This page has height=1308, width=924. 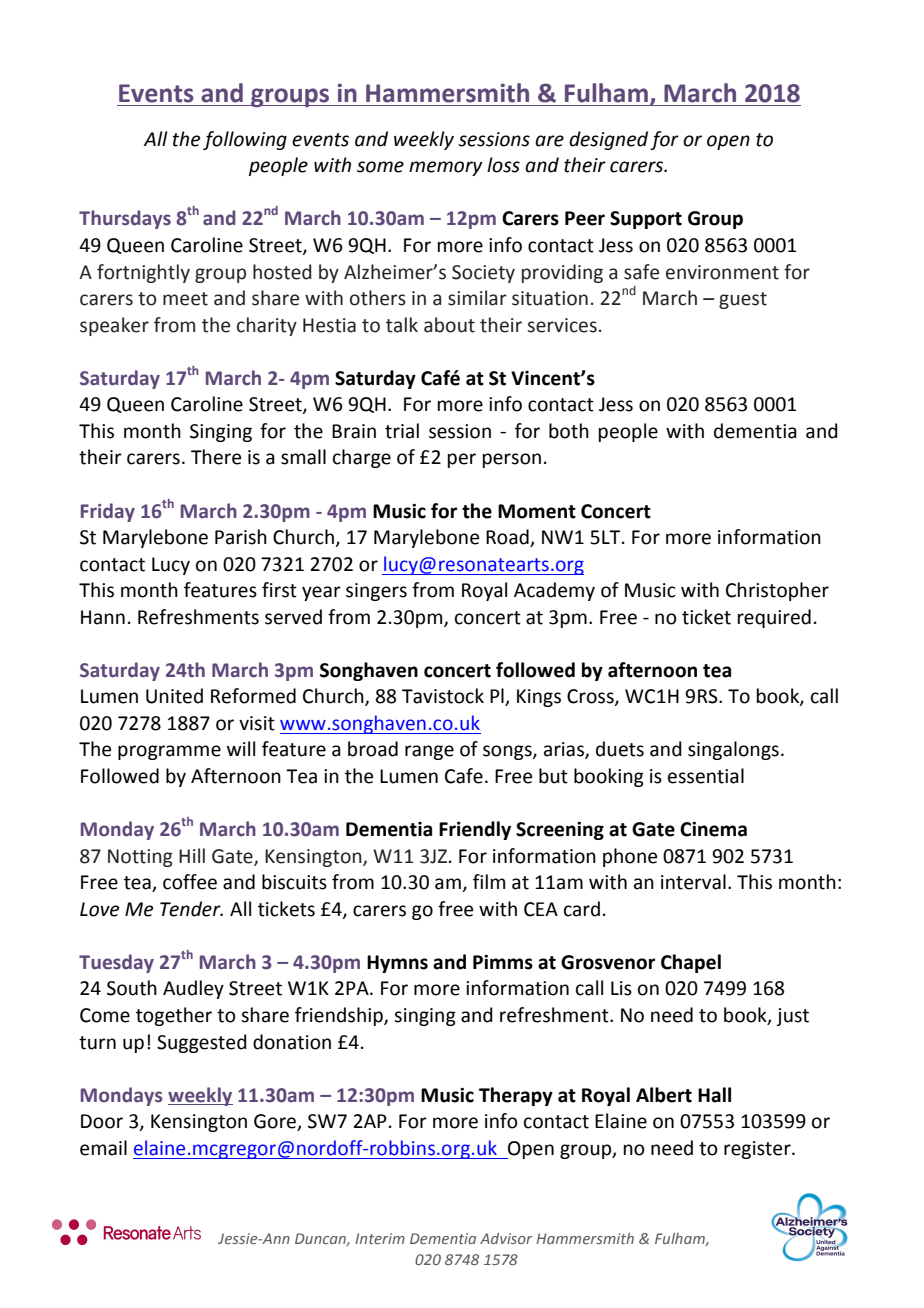 What do you see at coordinates (646, 220) in the page?
I see `Support` at bounding box center [646, 220].
